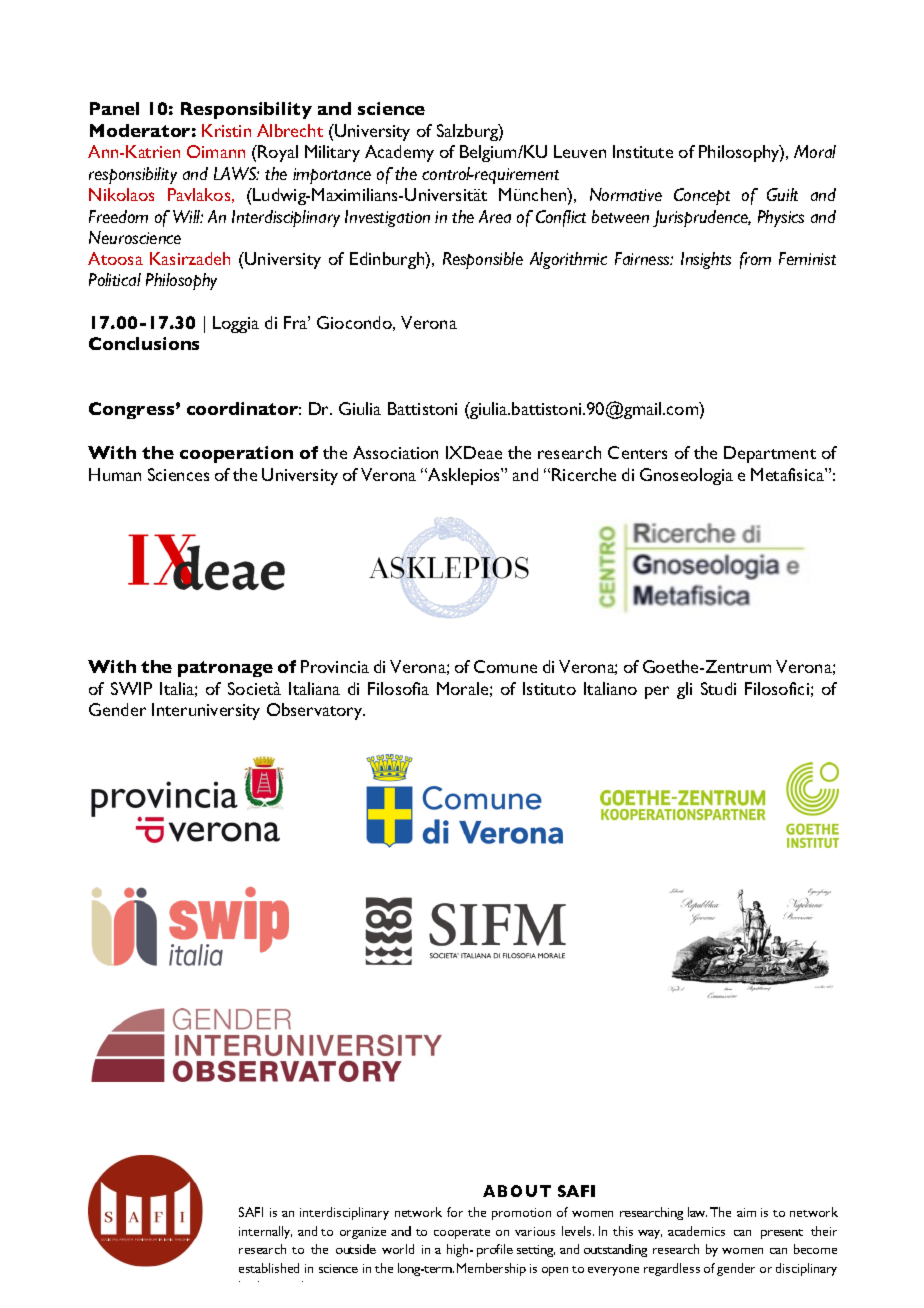 This screenshot has width=924, height=1308. What do you see at coordinates (702, 196) in the screenshot?
I see `Concept` at bounding box center [702, 196].
